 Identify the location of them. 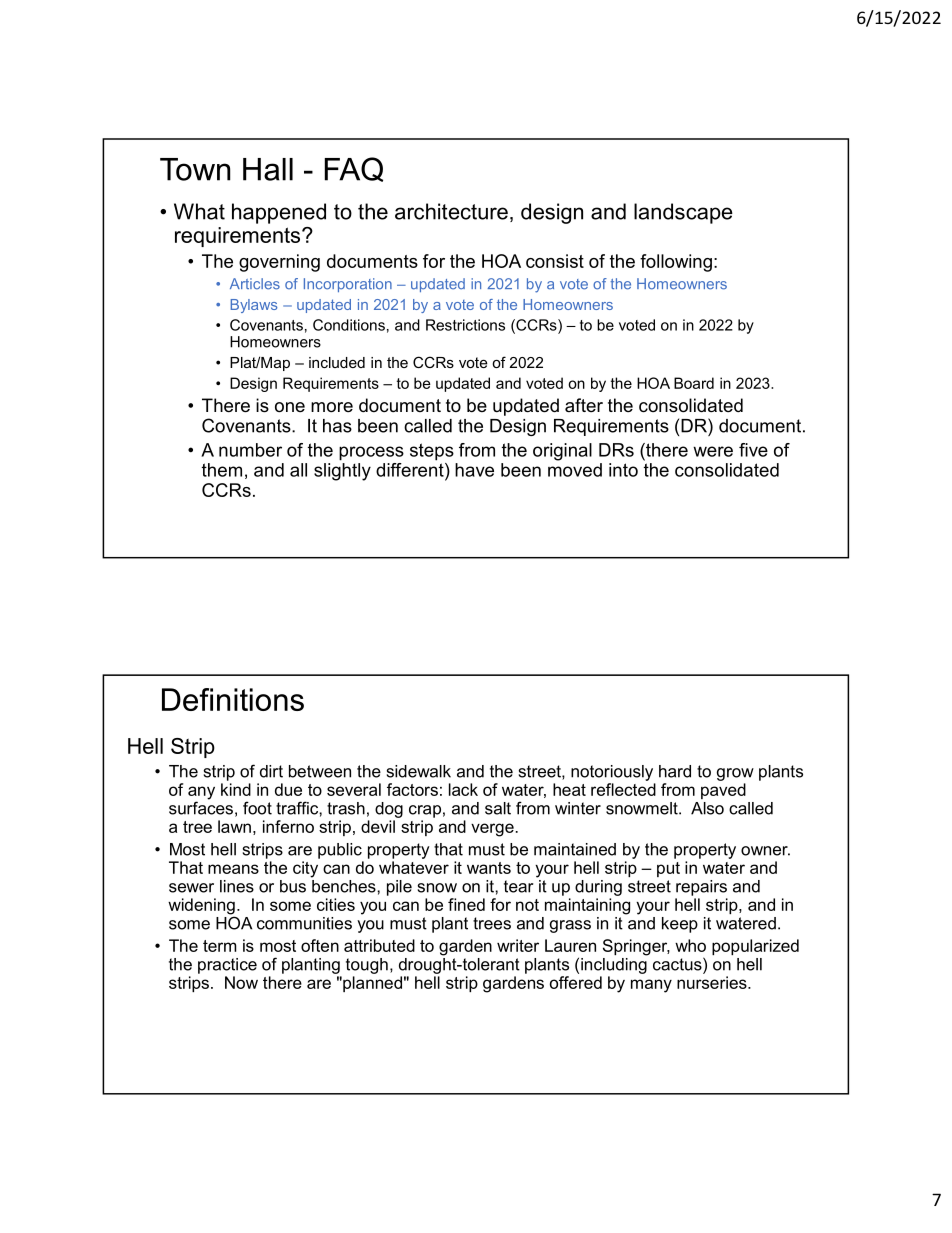
(222, 470).
